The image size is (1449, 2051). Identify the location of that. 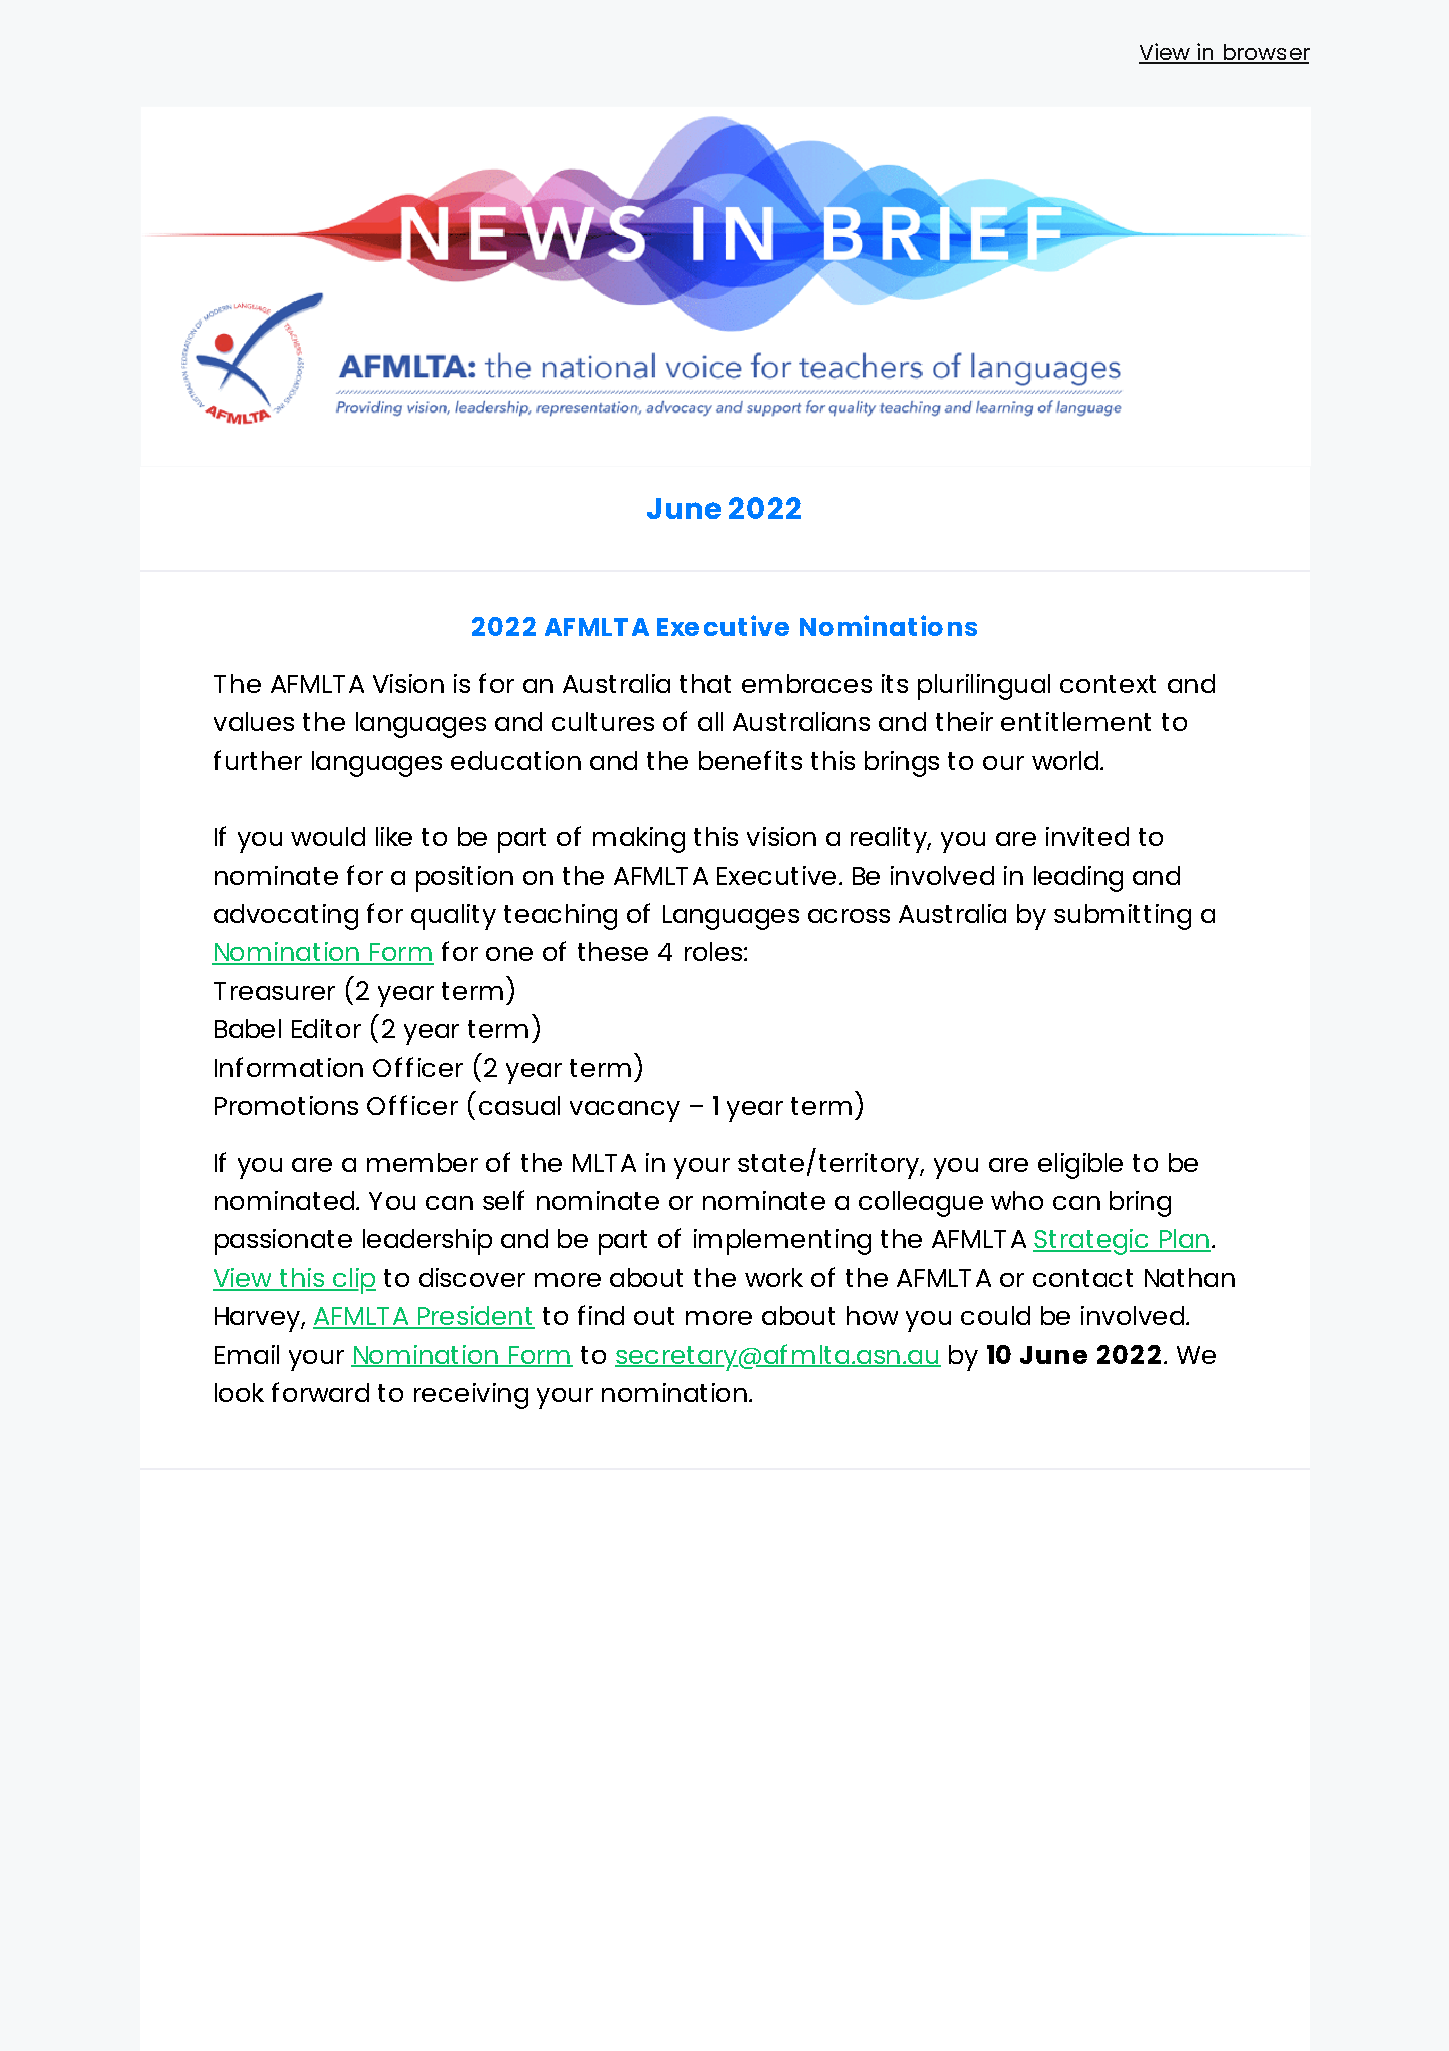
(705, 683).
